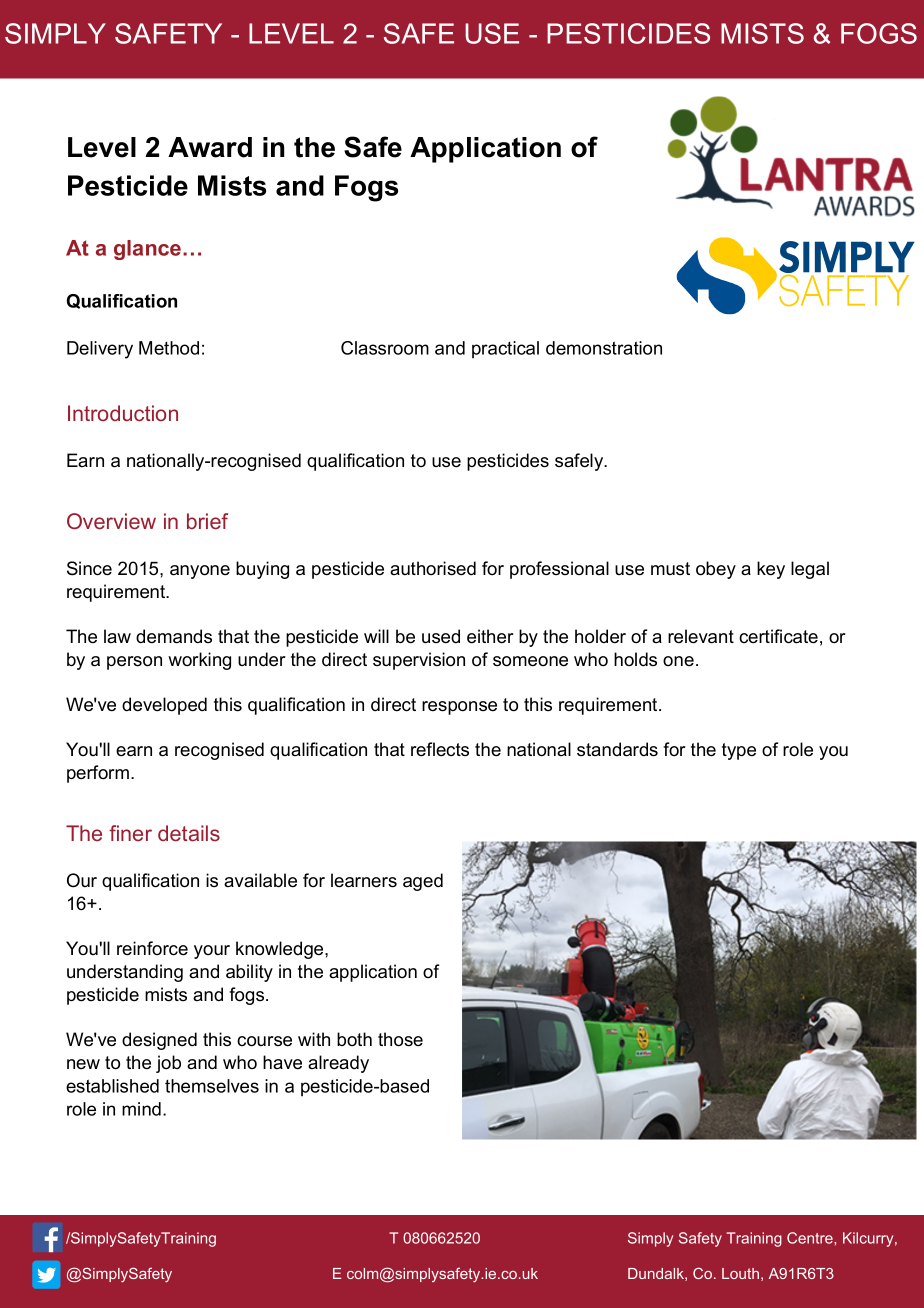 The image size is (924, 1308). What do you see at coordinates (701, 636) in the screenshot?
I see `relevant` at bounding box center [701, 636].
